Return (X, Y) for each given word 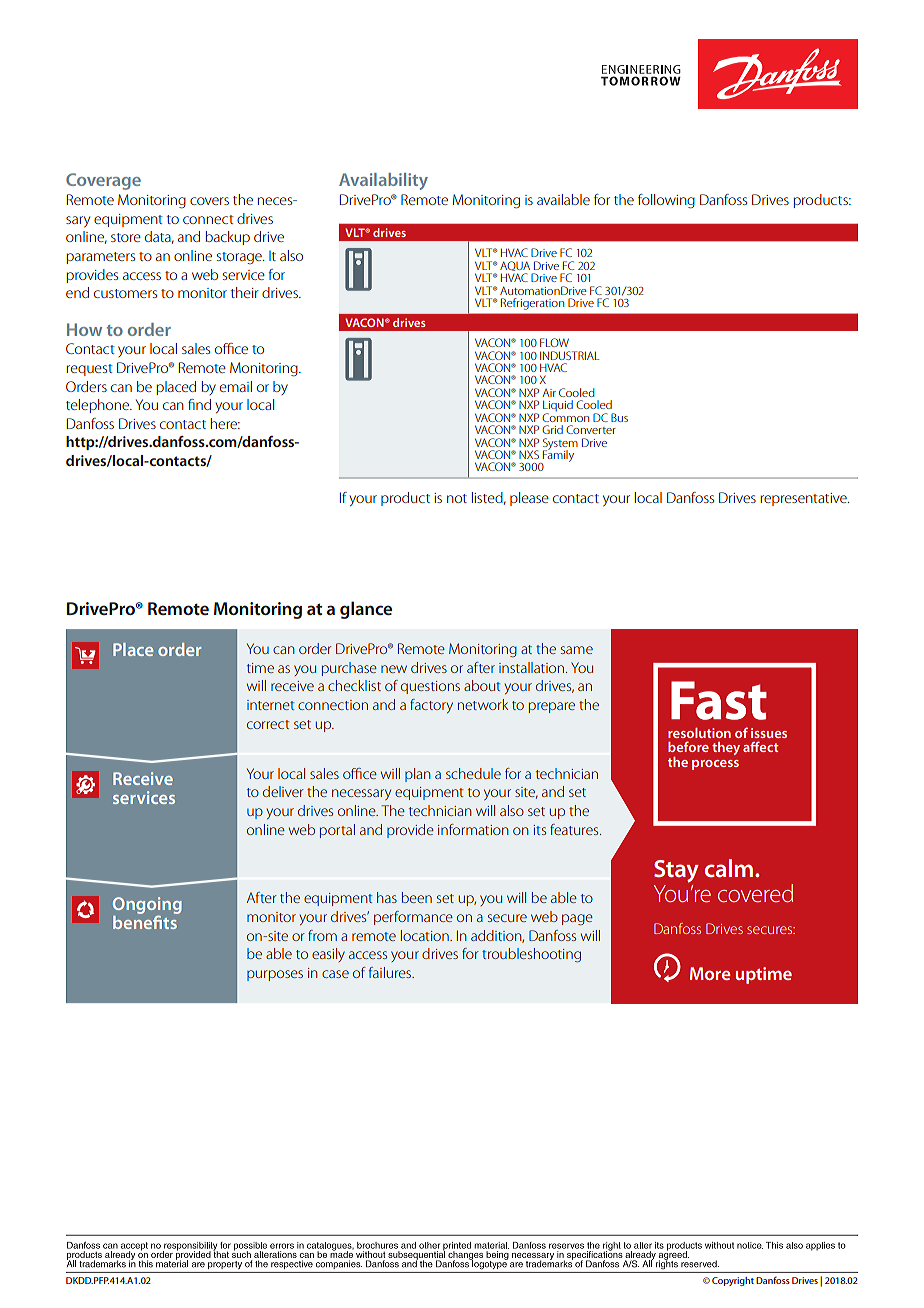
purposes (275, 975)
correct (268, 724)
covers (209, 201)
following (666, 201)
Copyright (733, 1281)
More (710, 973)
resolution (699, 733)
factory (431, 706)
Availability (383, 181)
